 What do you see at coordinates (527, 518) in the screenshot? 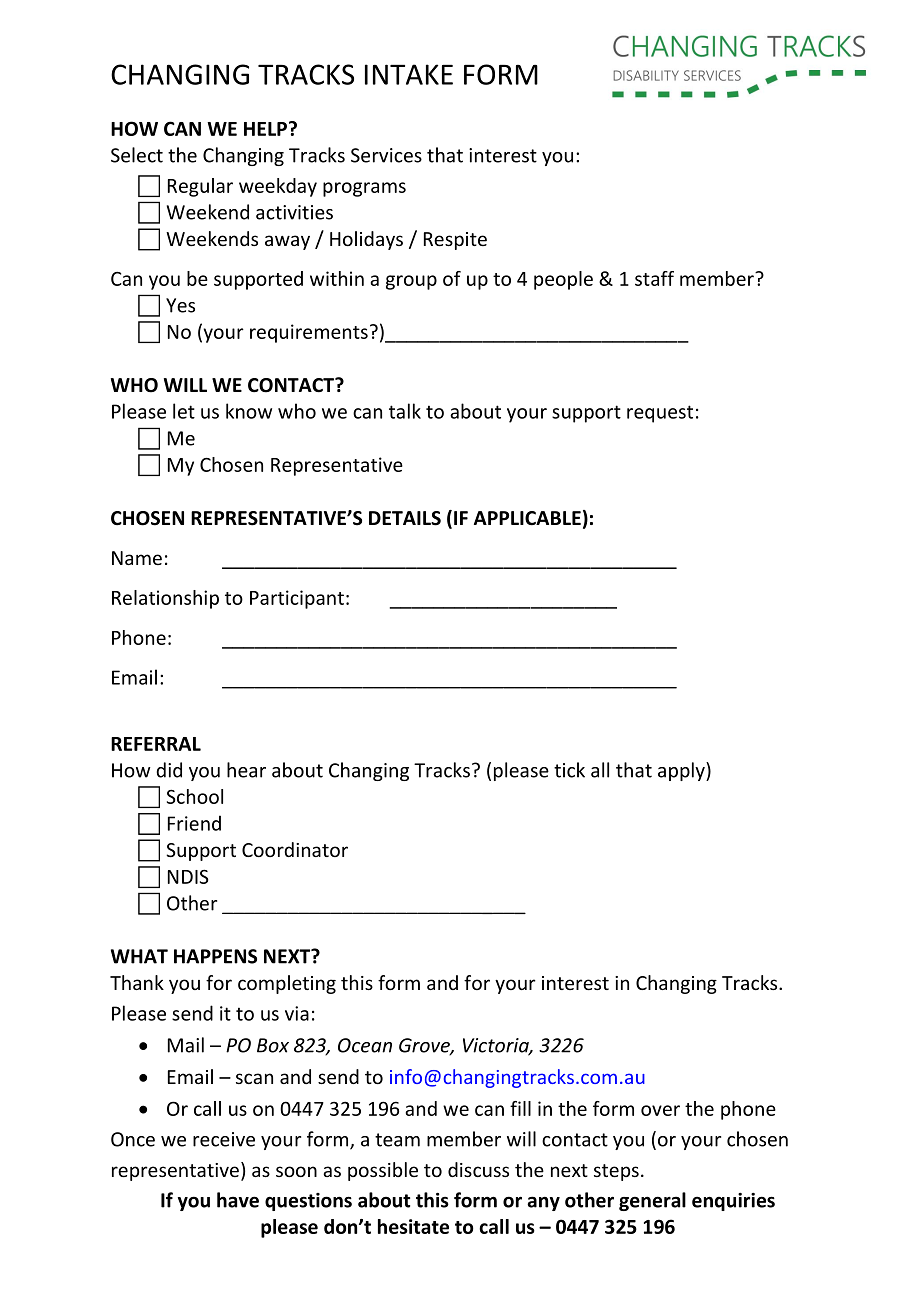
I see `APPLICABLE` at bounding box center [527, 518].
